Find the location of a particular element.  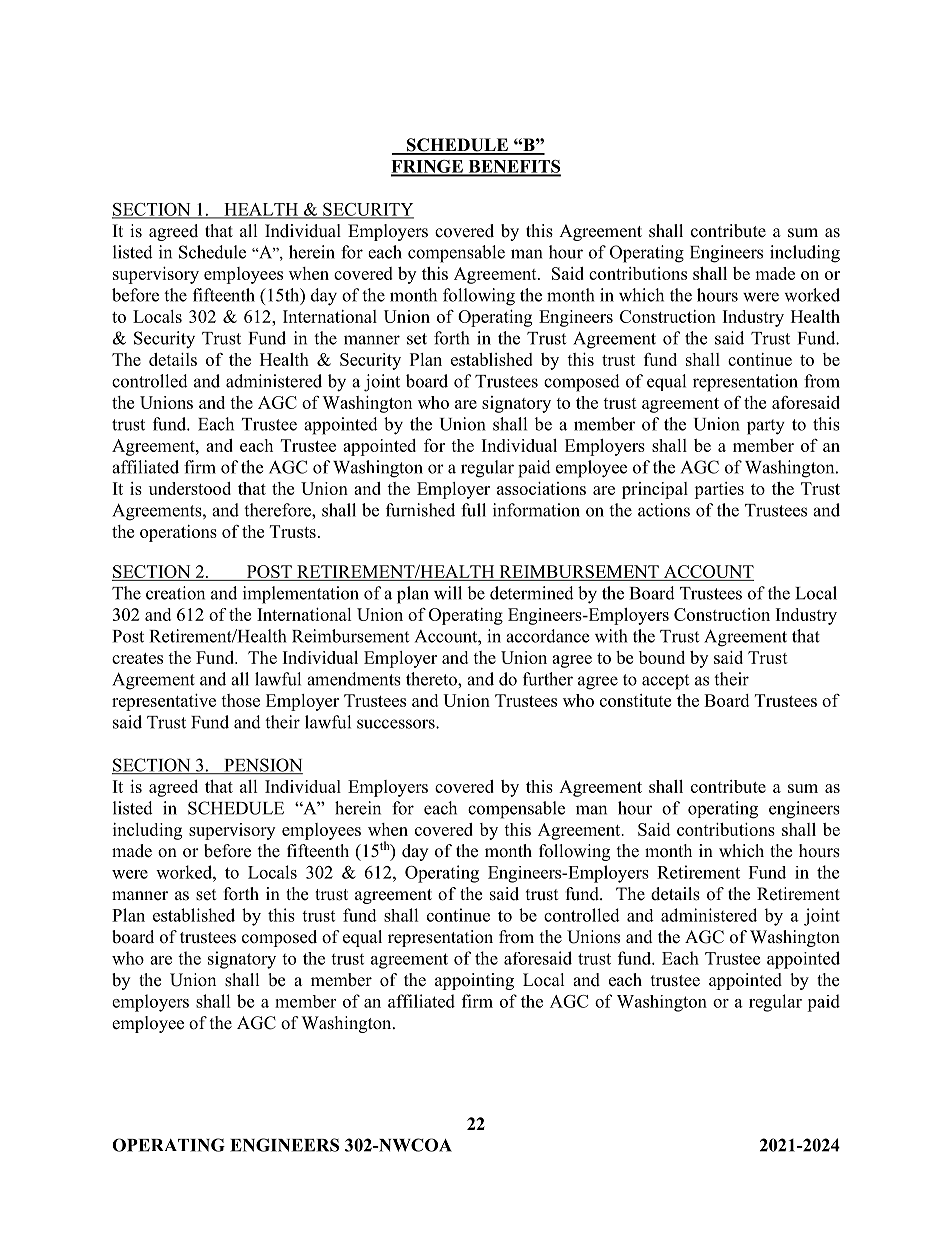

understood is located at coordinates (190, 488).
